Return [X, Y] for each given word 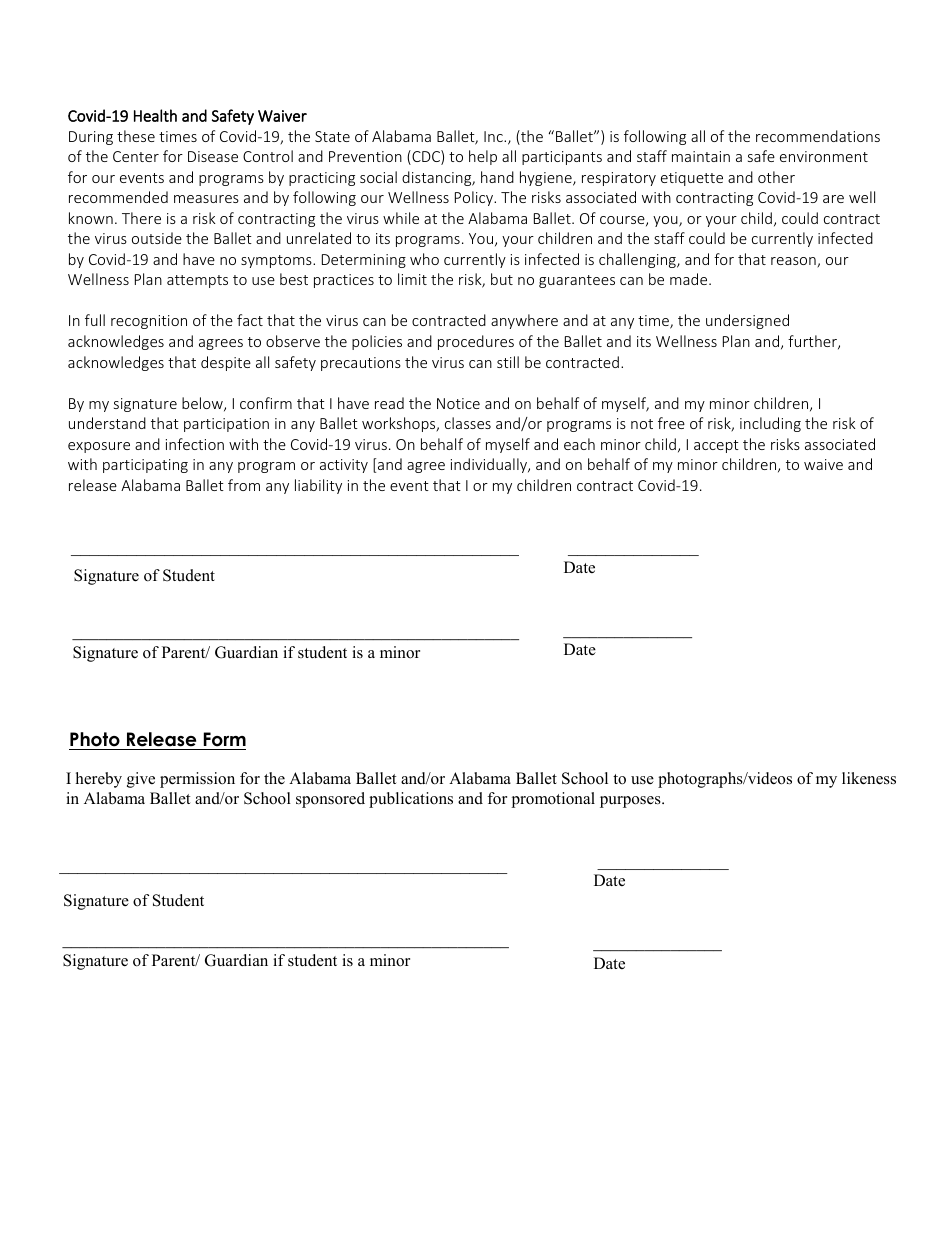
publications [411, 800]
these [136, 136]
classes [468, 423]
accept [716, 446]
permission [197, 780]
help [483, 157]
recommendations [818, 136]
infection [195, 444]
